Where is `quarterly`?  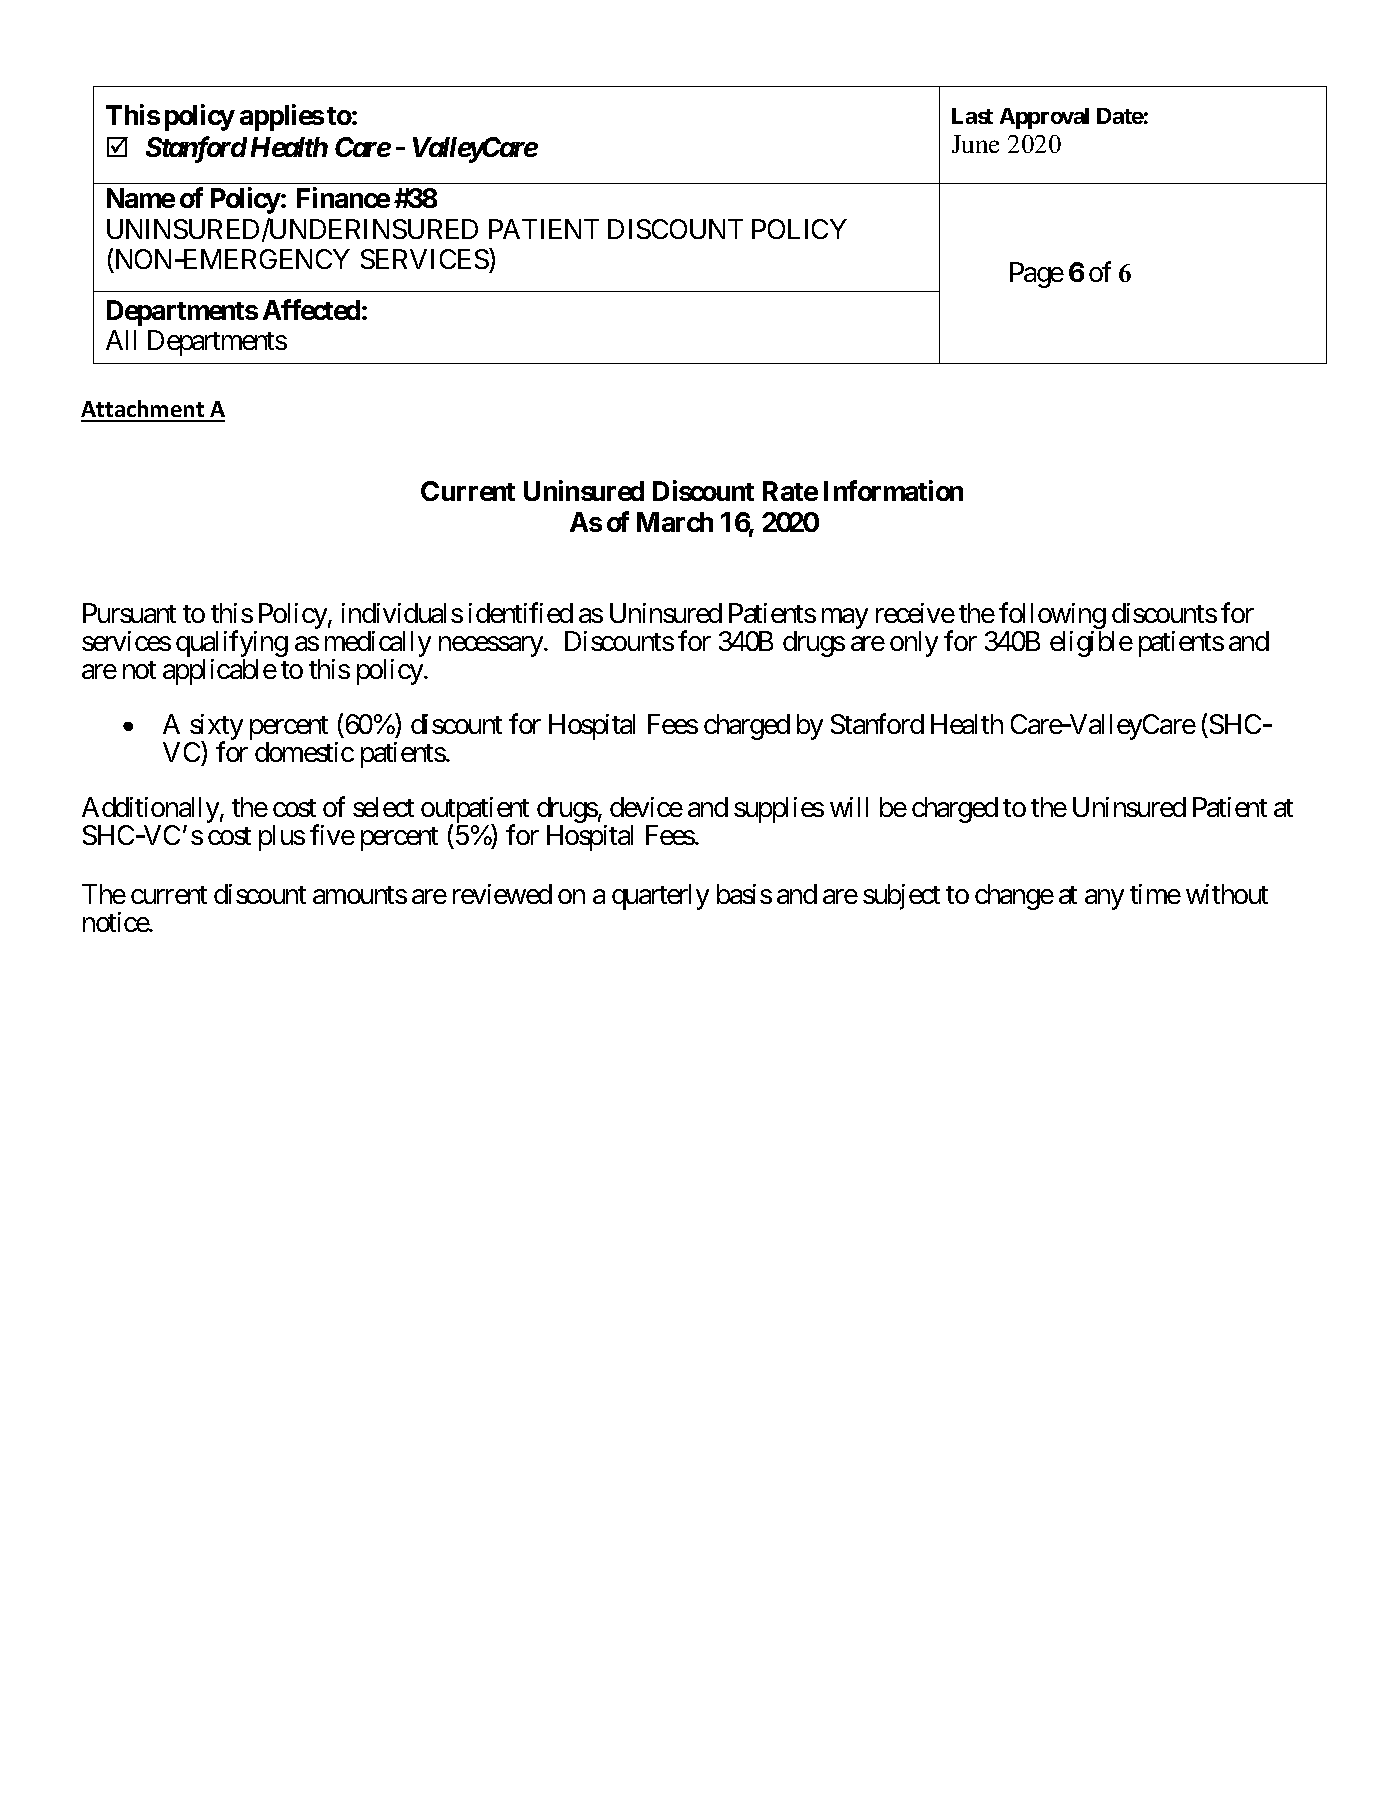 quarterly is located at coordinates (660, 897).
